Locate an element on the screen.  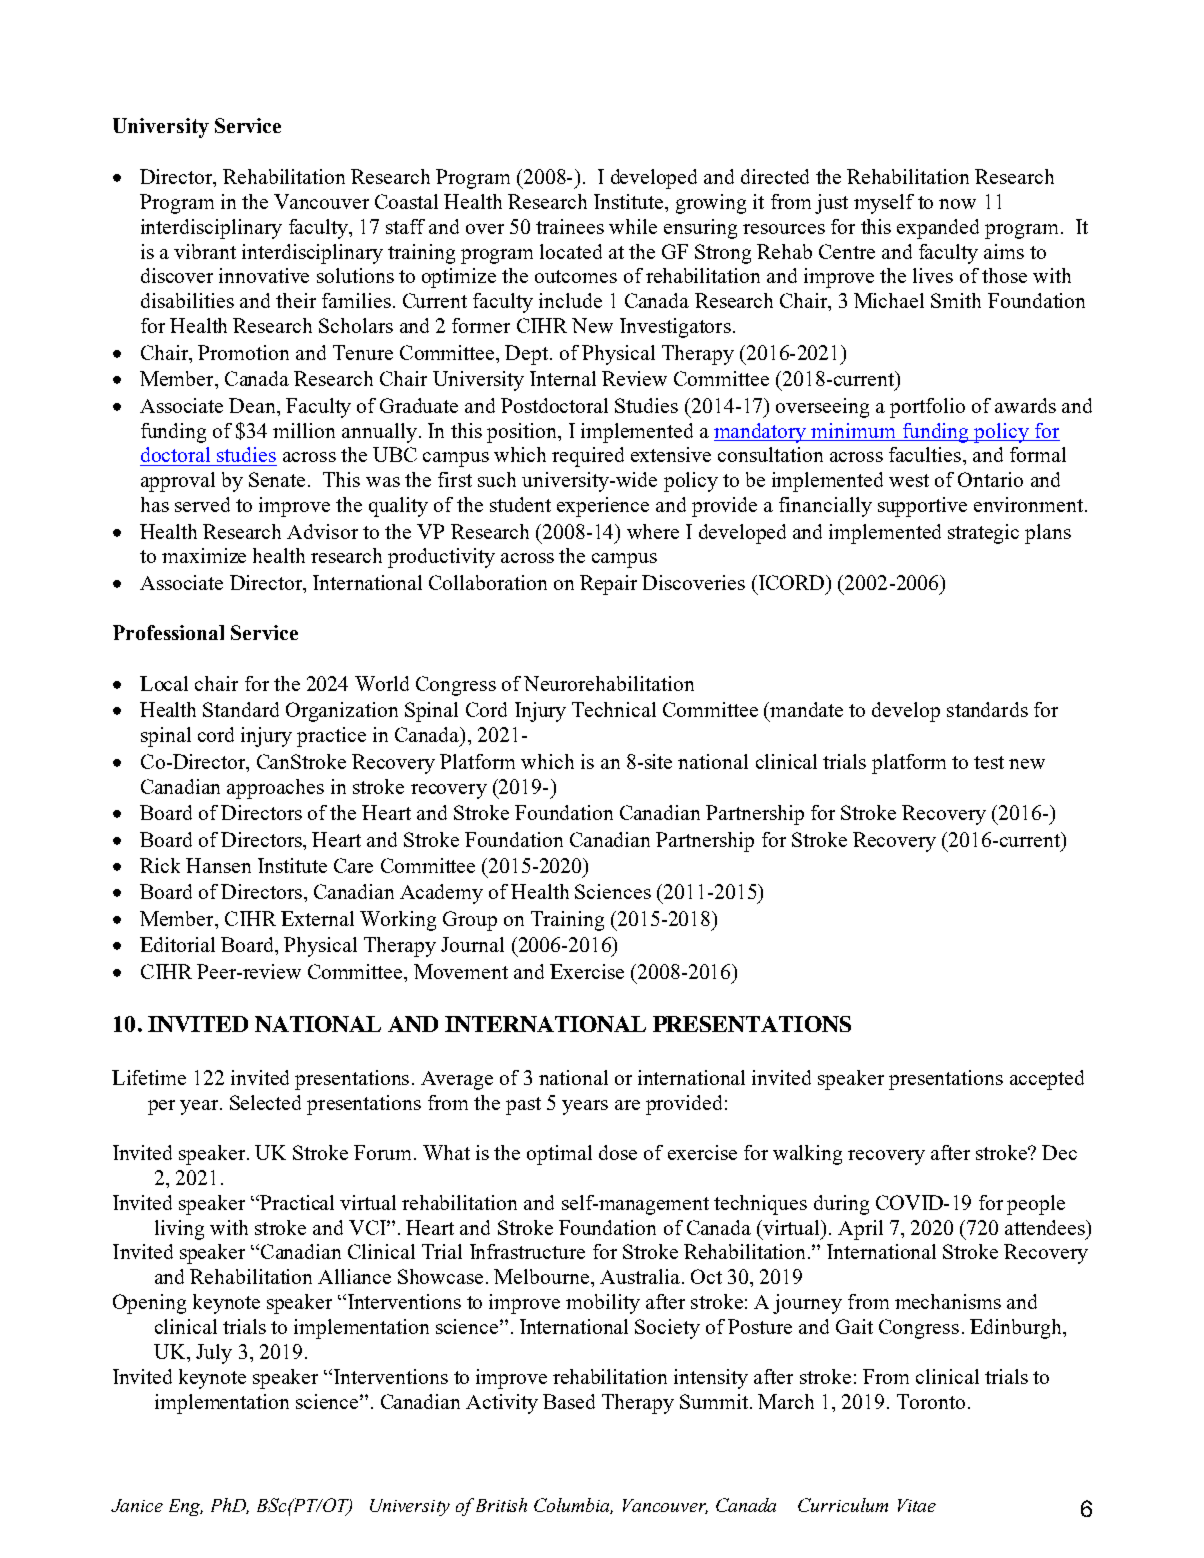
strategic is located at coordinates (983, 534).
